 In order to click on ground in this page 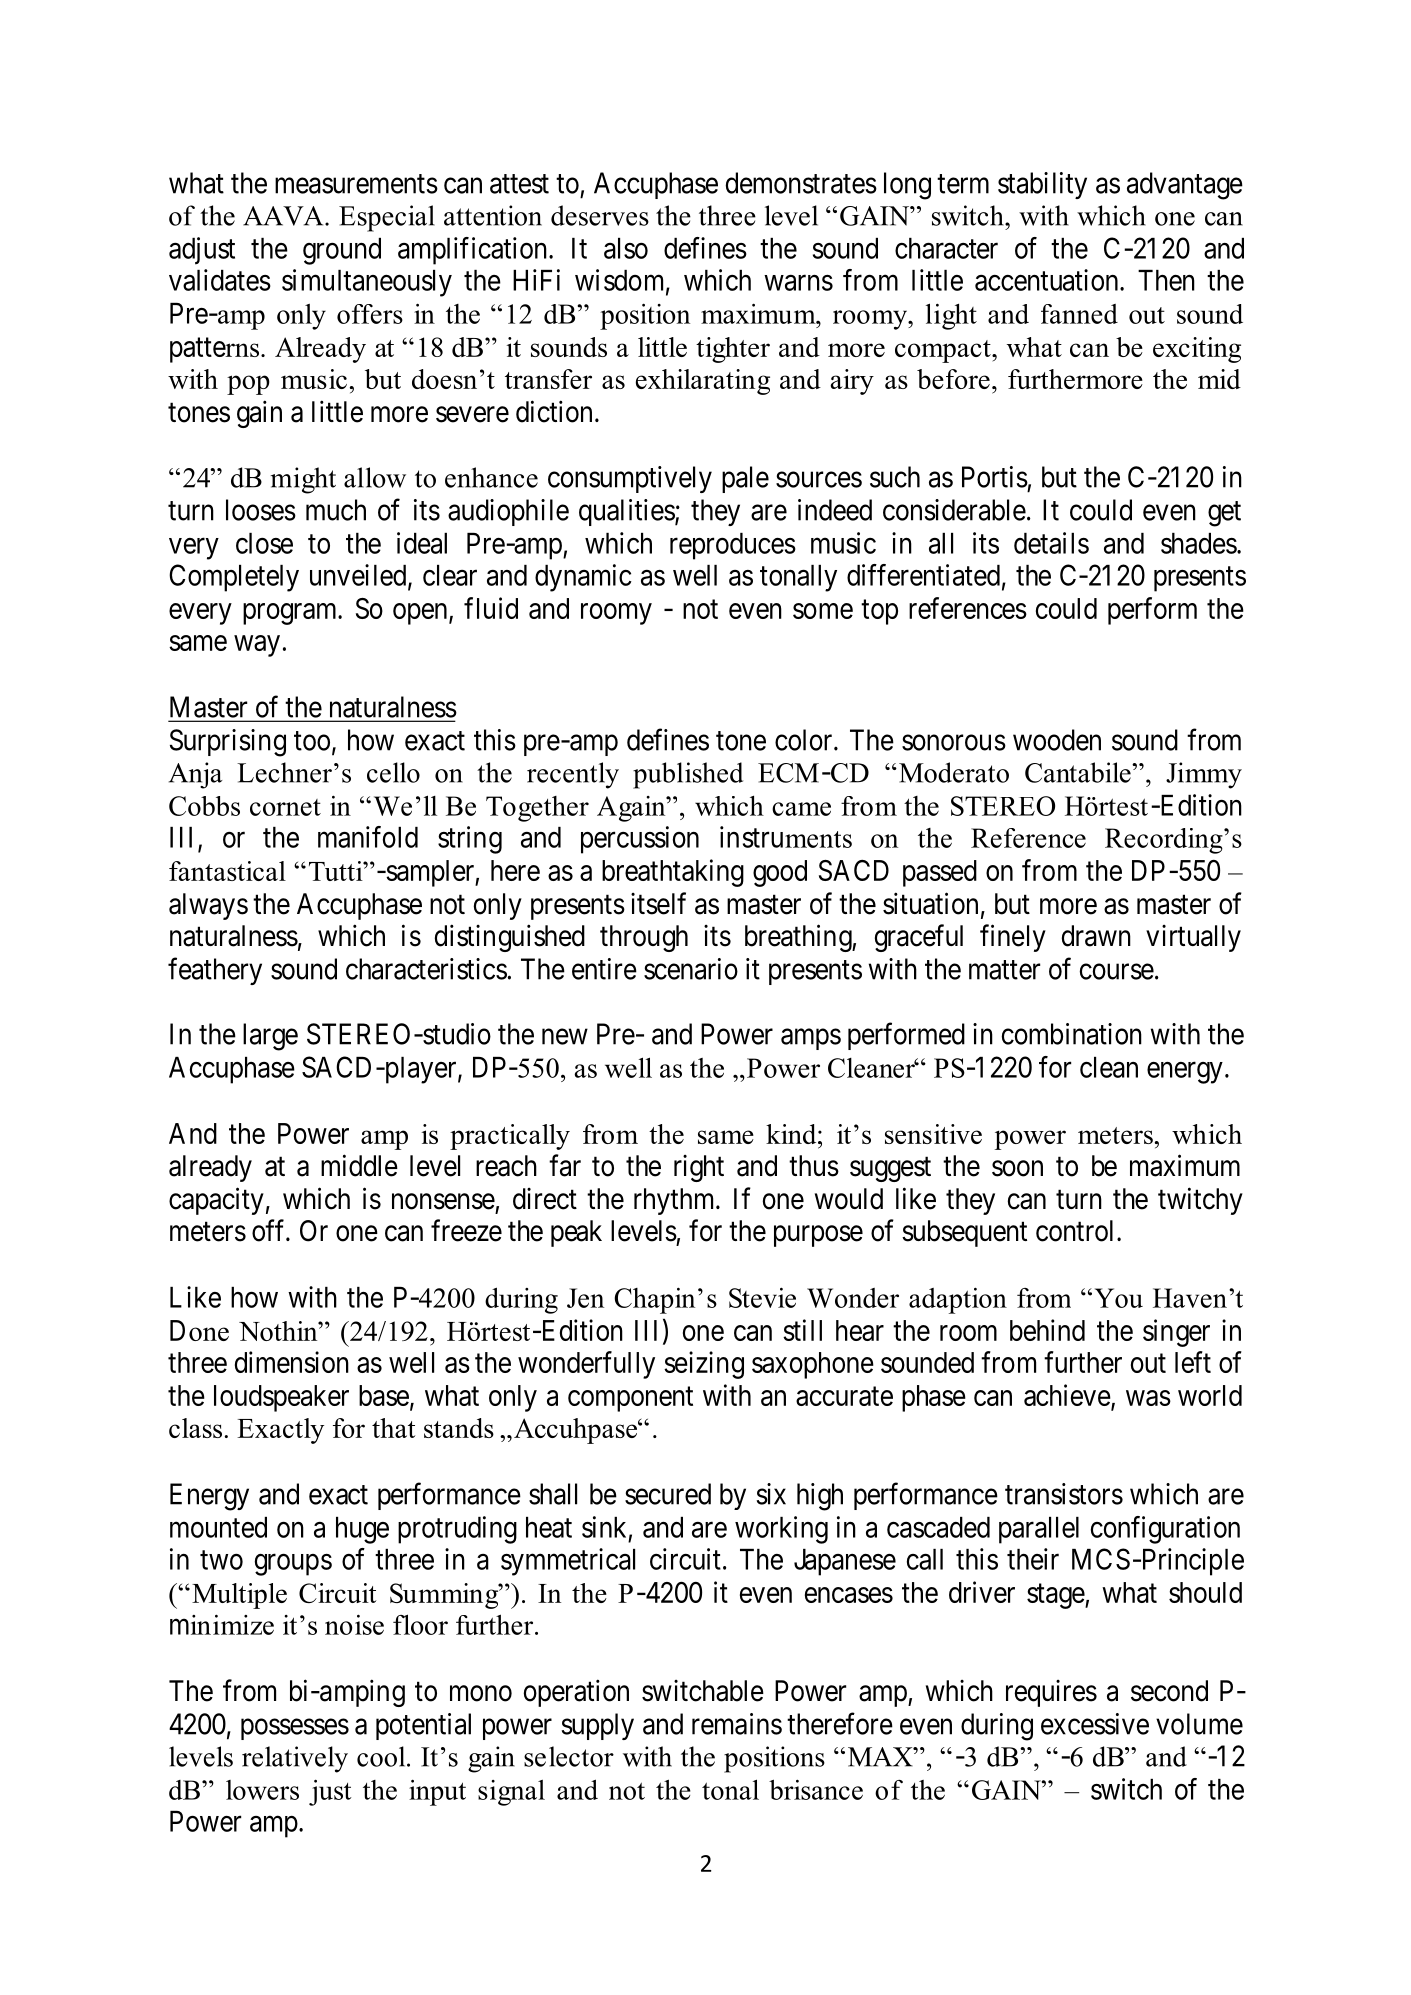, I will do `click(342, 251)`.
